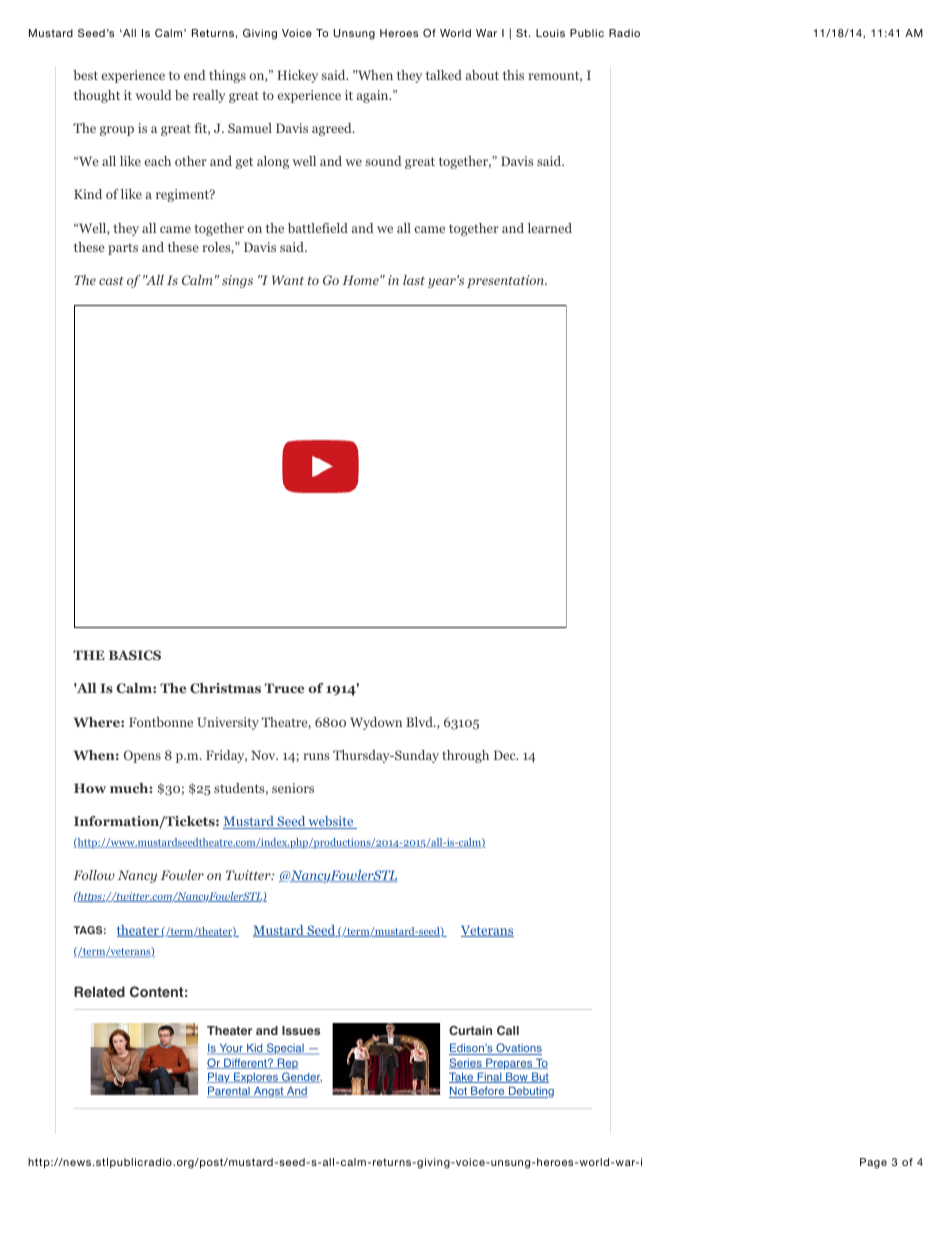 The height and width of the page is (1233, 952). Describe the element at coordinates (153, 95) in the page. I see `would` at that location.
